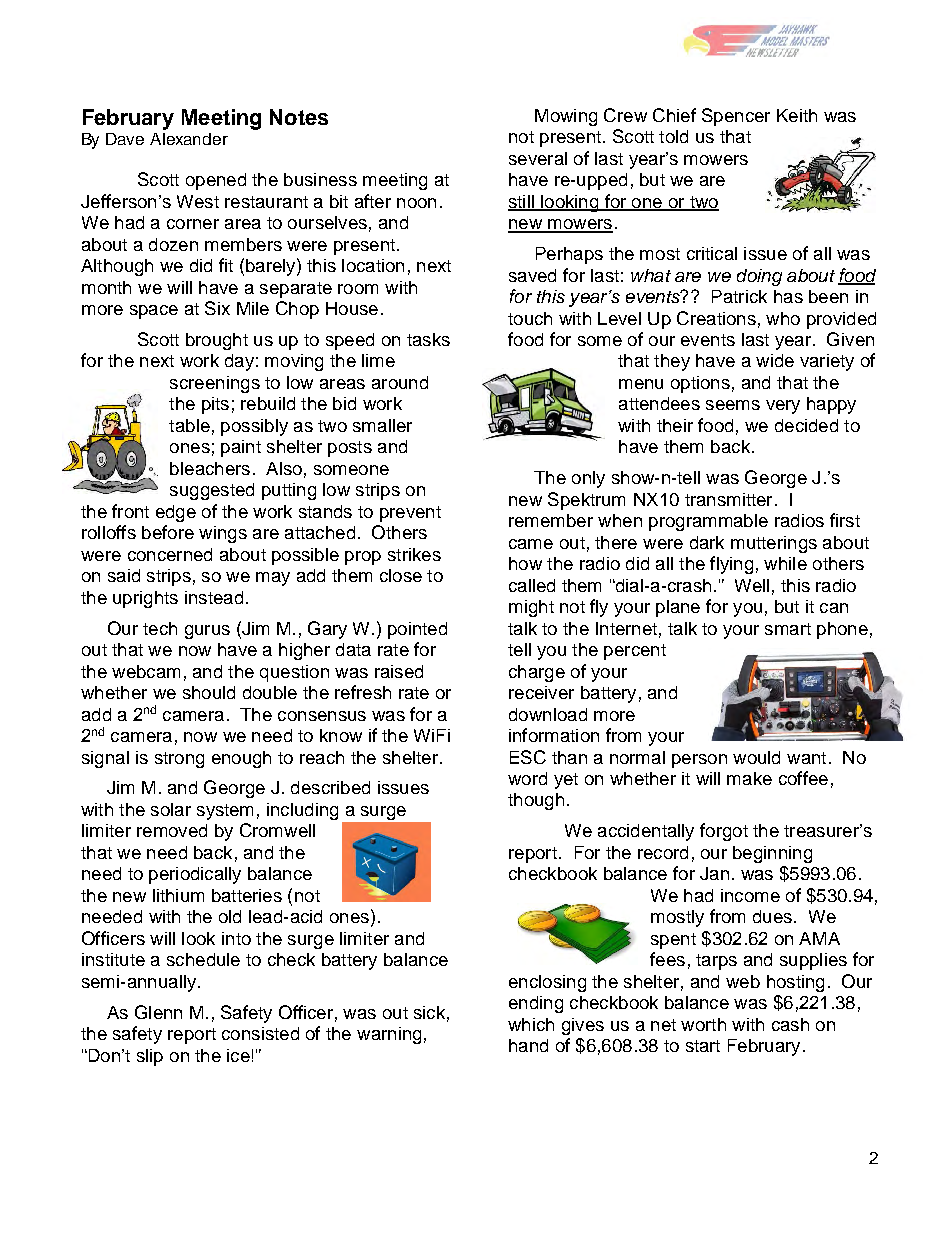 The image size is (952, 1233). What do you see at coordinates (214, 597) in the image?
I see `instead` at bounding box center [214, 597].
